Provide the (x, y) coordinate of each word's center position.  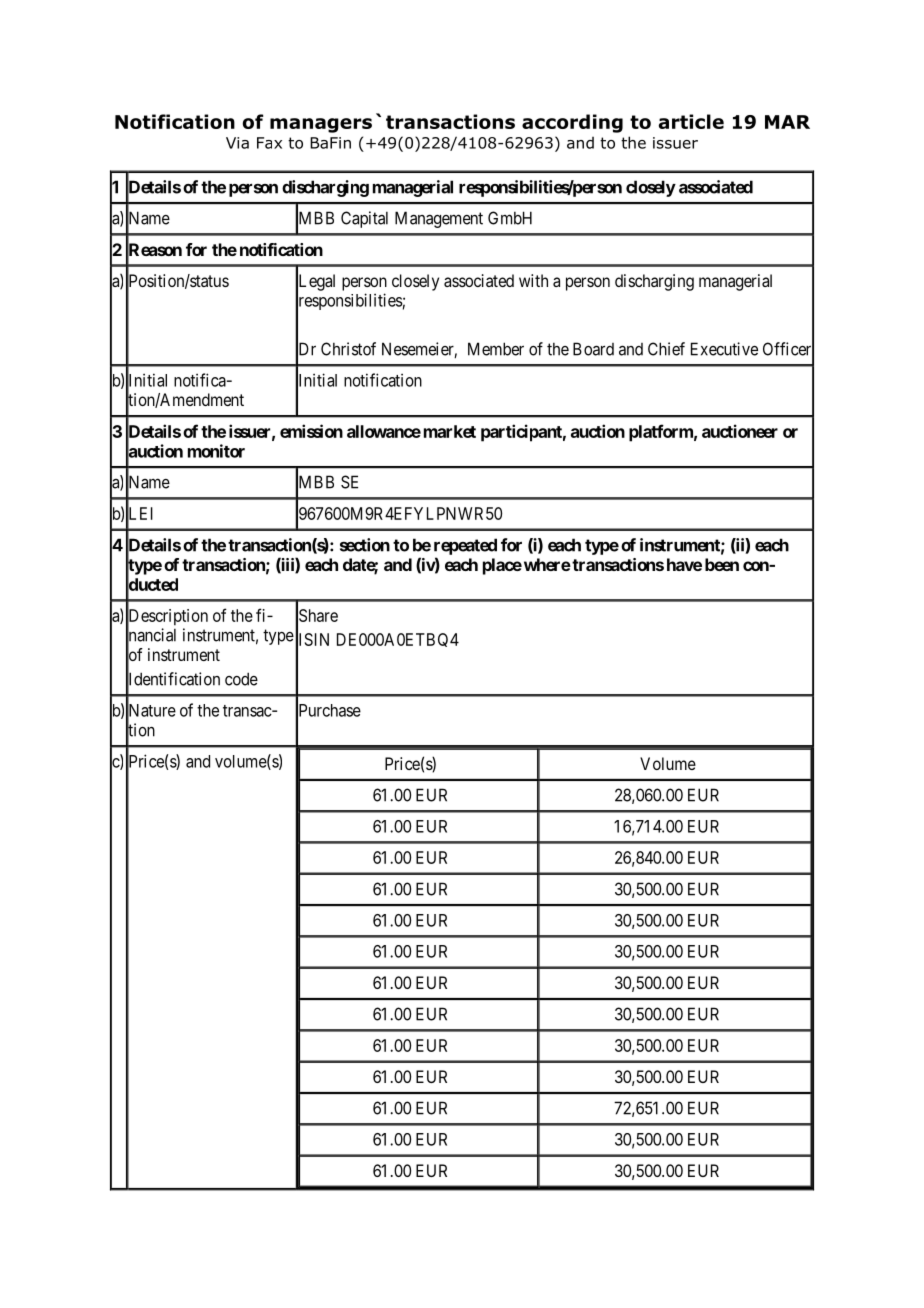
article (691, 121)
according (572, 123)
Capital (364, 219)
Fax (269, 143)
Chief (666, 349)
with (533, 280)
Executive (724, 349)
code (241, 679)
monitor (216, 451)
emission (311, 431)
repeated (465, 546)
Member (496, 349)
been (722, 564)
